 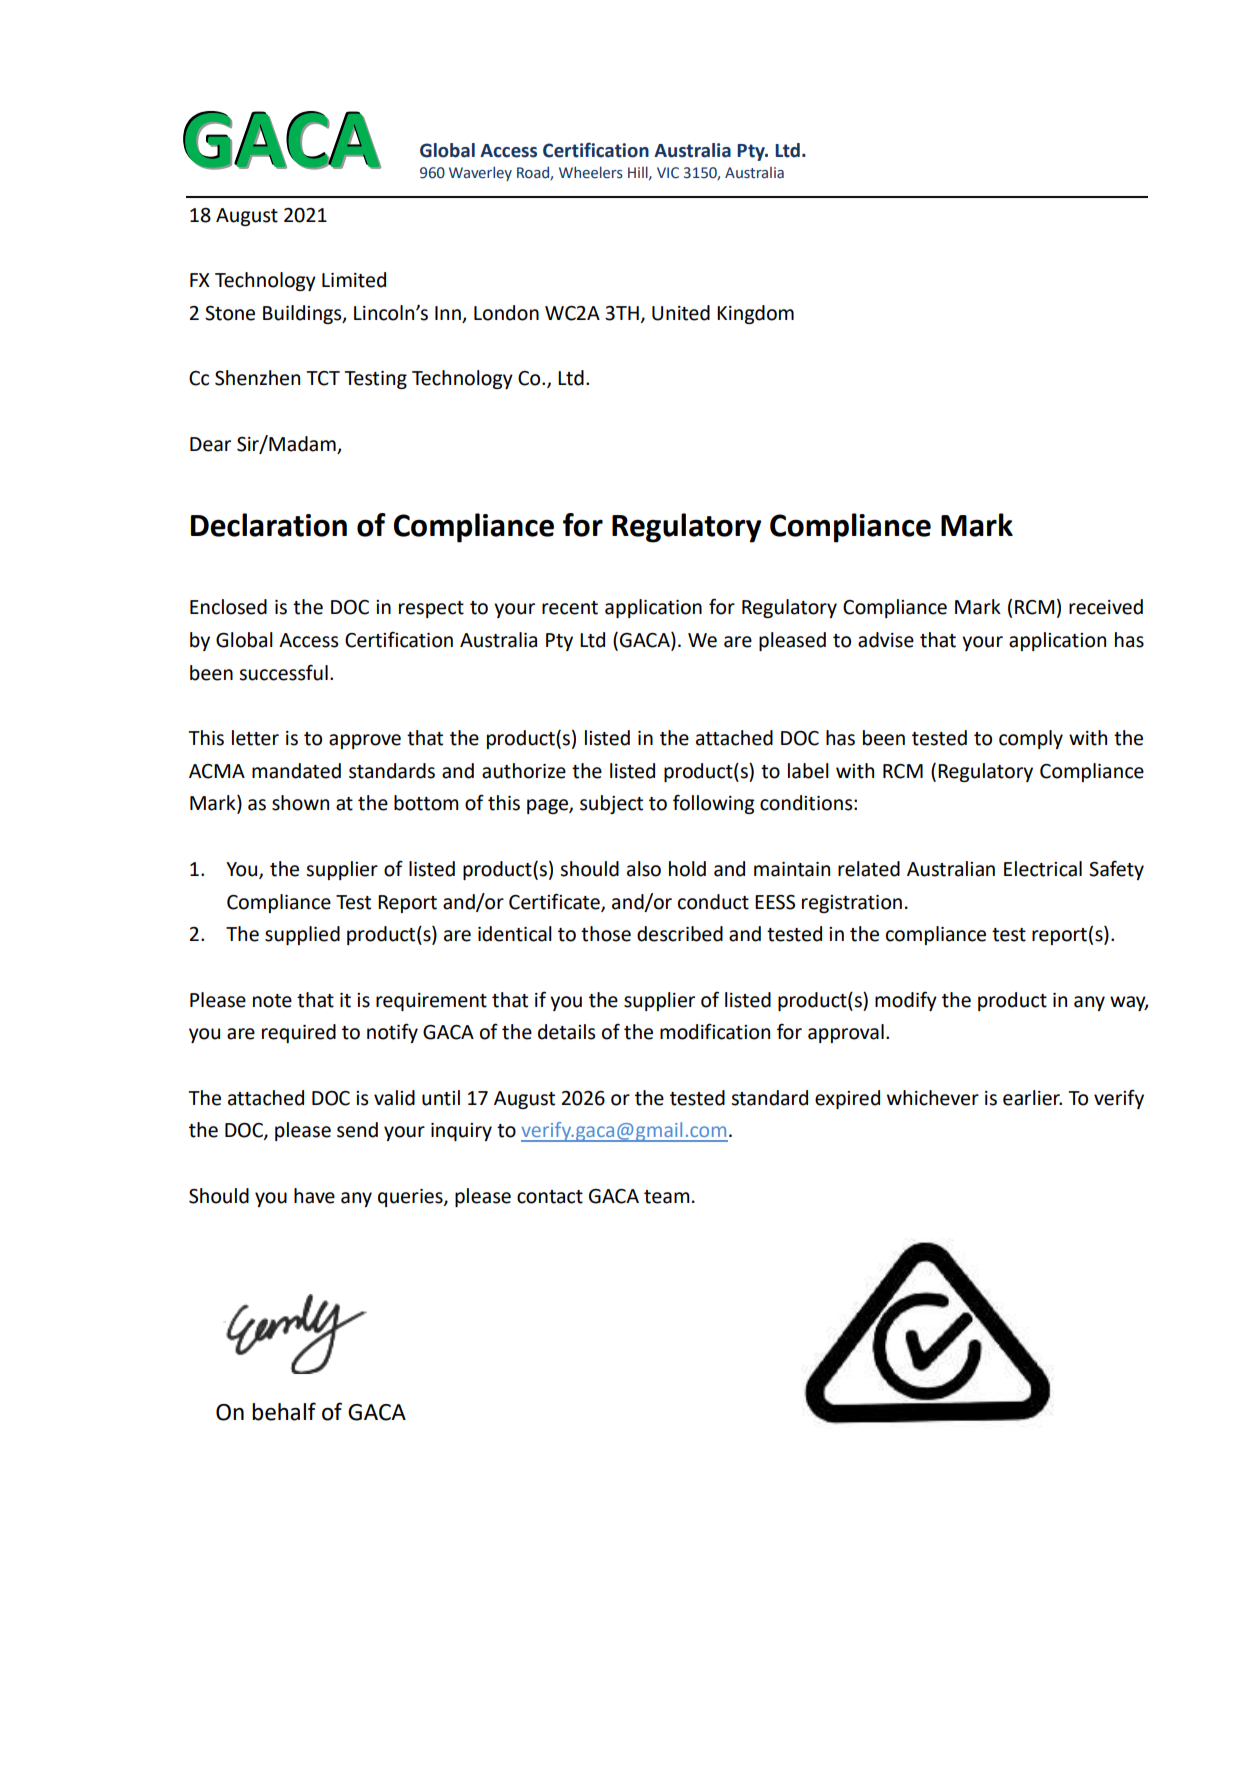 I want to click on VIC, so click(x=668, y=173).
